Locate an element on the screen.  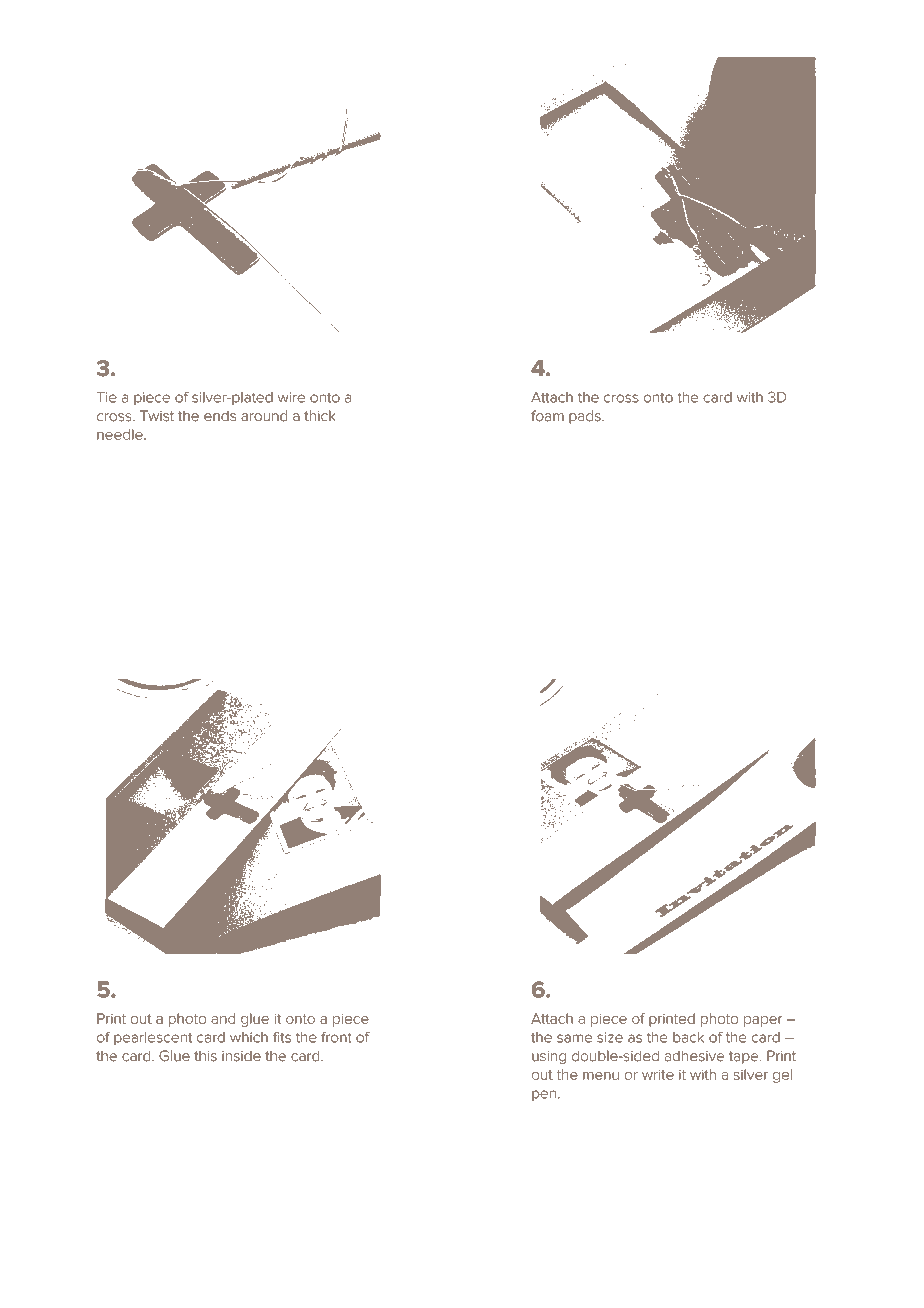
pen is located at coordinates (544, 1095).
